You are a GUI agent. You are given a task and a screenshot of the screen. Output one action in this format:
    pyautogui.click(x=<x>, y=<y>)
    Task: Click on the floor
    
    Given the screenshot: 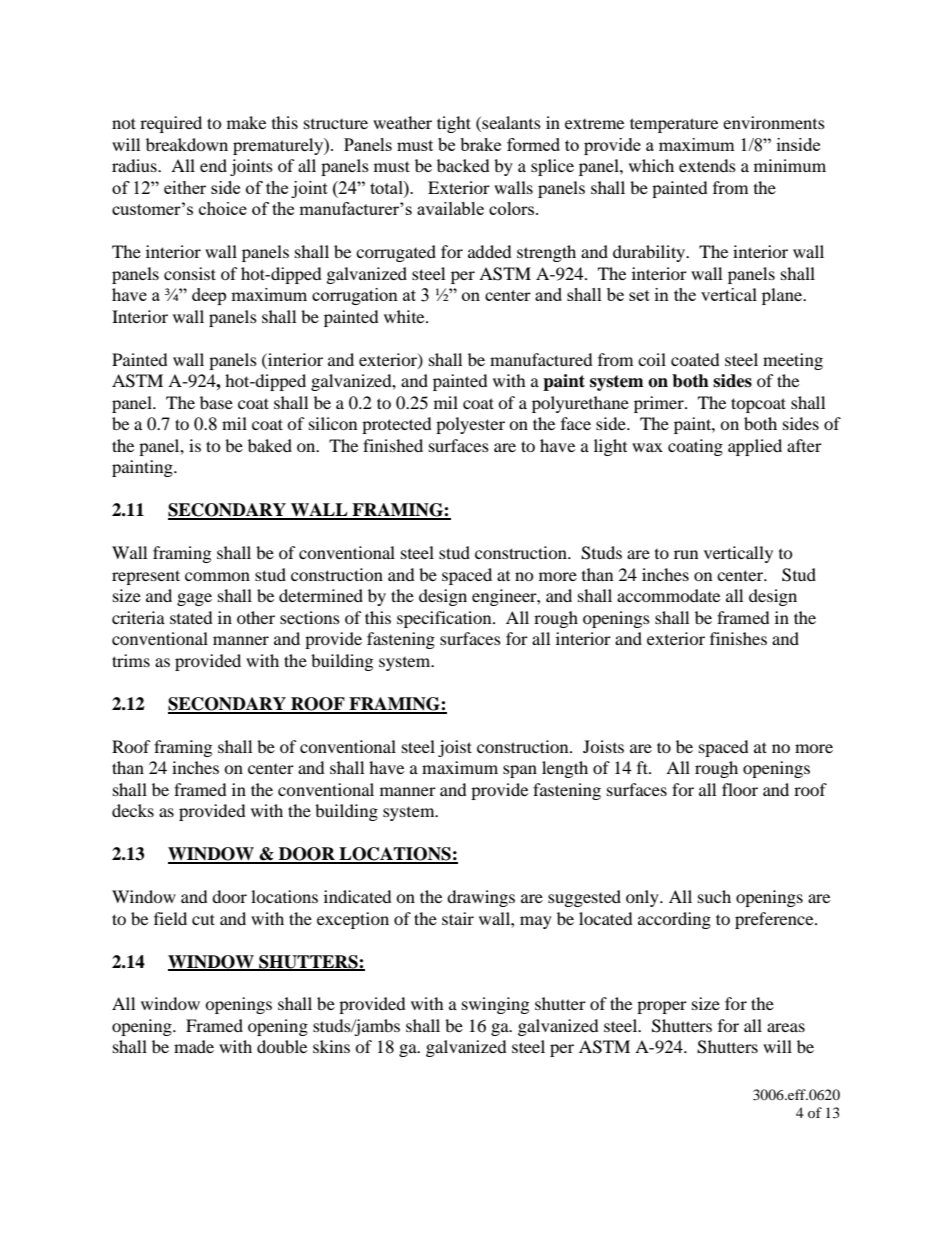 What is the action you would take?
    pyautogui.click(x=740, y=789)
